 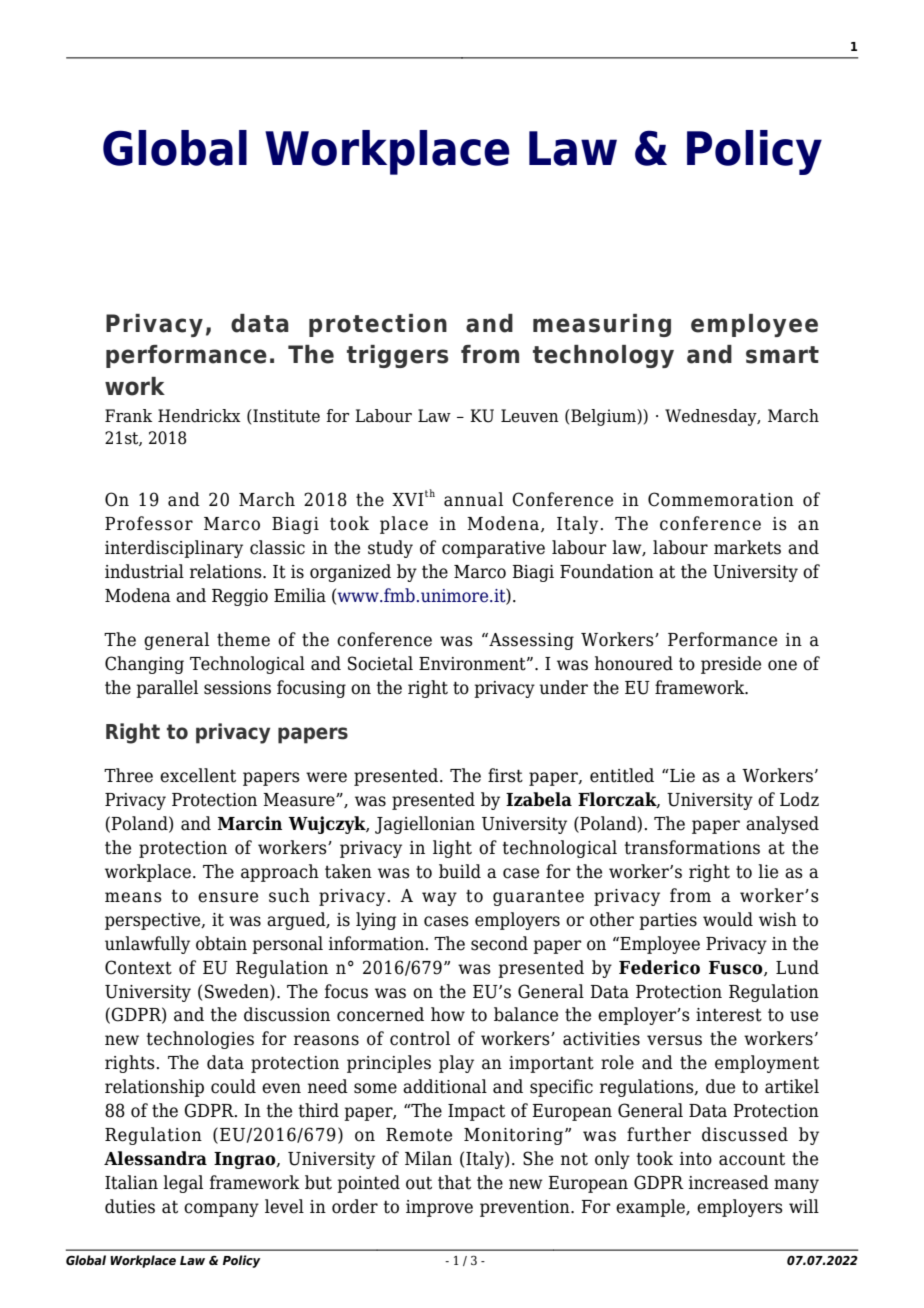 I want to click on smart, so click(x=782, y=355).
